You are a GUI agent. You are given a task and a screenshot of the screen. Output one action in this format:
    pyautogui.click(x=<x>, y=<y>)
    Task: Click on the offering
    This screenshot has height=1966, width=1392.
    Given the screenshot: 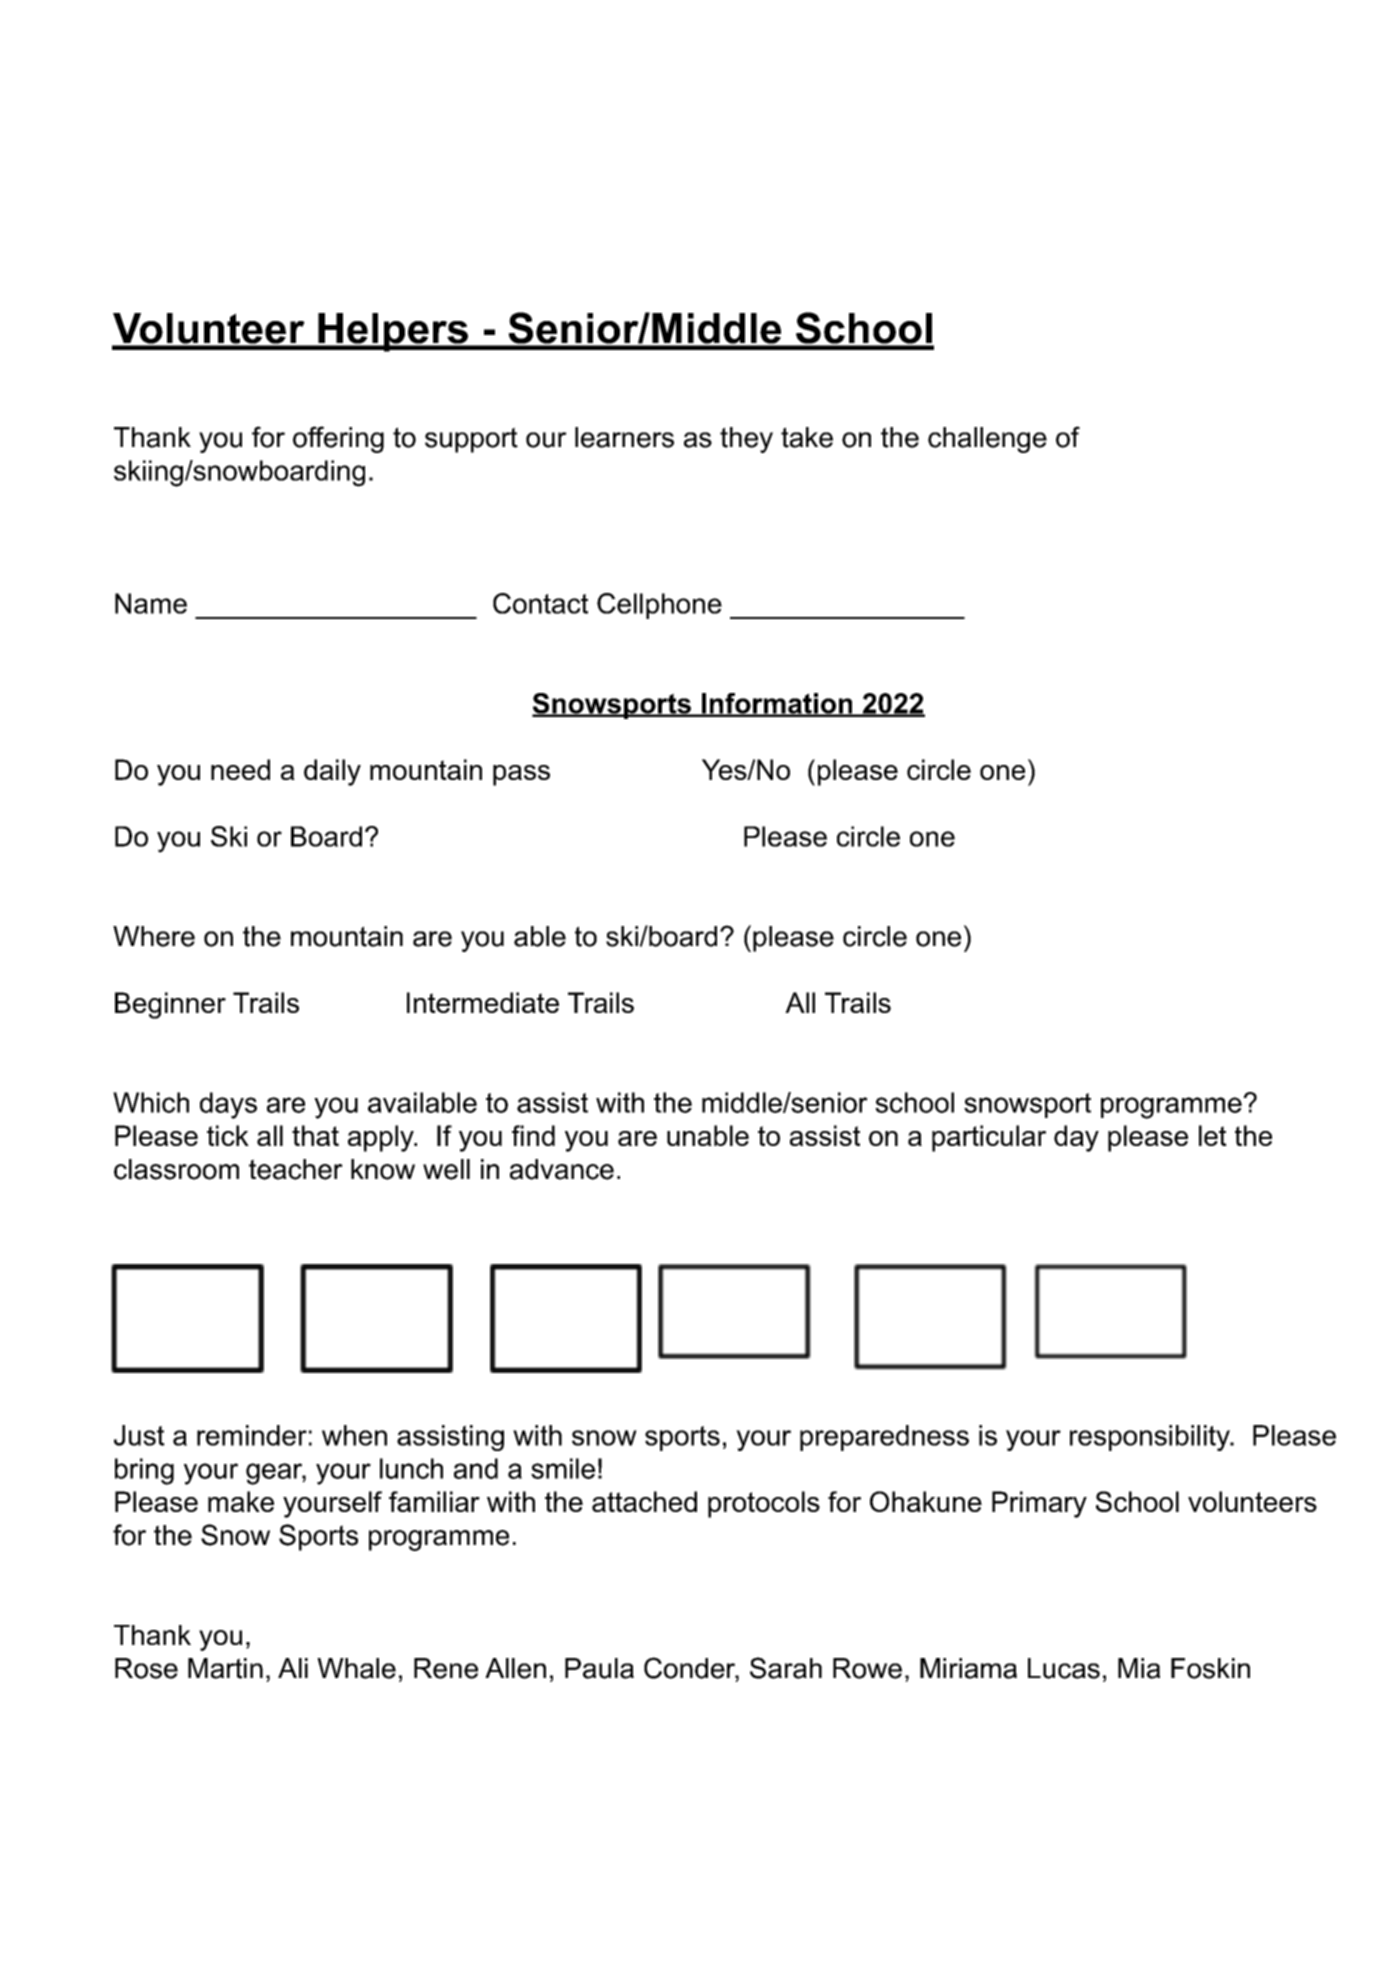 What is the action you would take?
    pyautogui.click(x=338, y=439)
